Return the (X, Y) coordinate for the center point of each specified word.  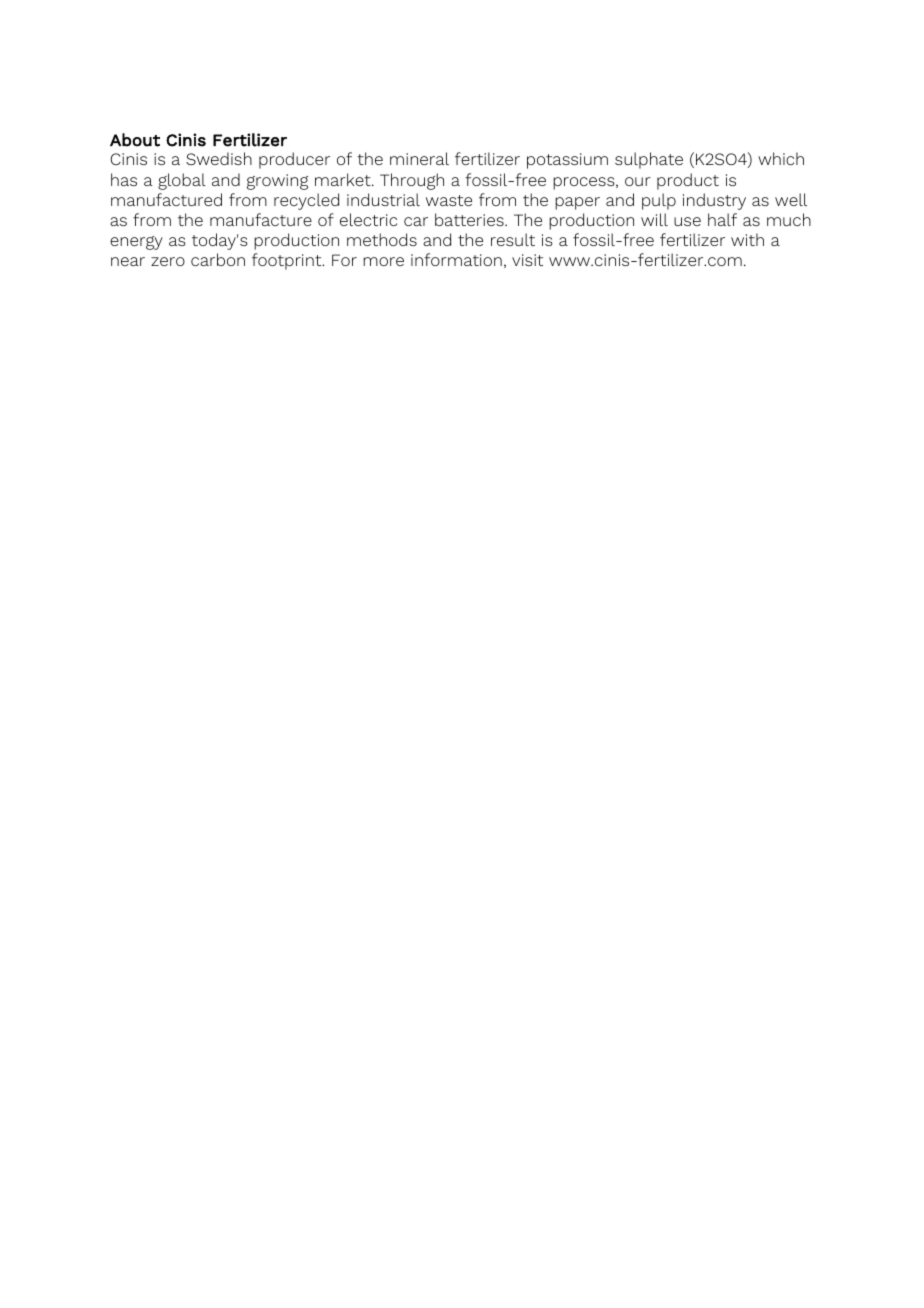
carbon (218, 259)
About (135, 140)
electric (368, 219)
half (722, 219)
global (182, 181)
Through (412, 181)
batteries (470, 219)
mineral (419, 158)
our (638, 181)
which (781, 158)
